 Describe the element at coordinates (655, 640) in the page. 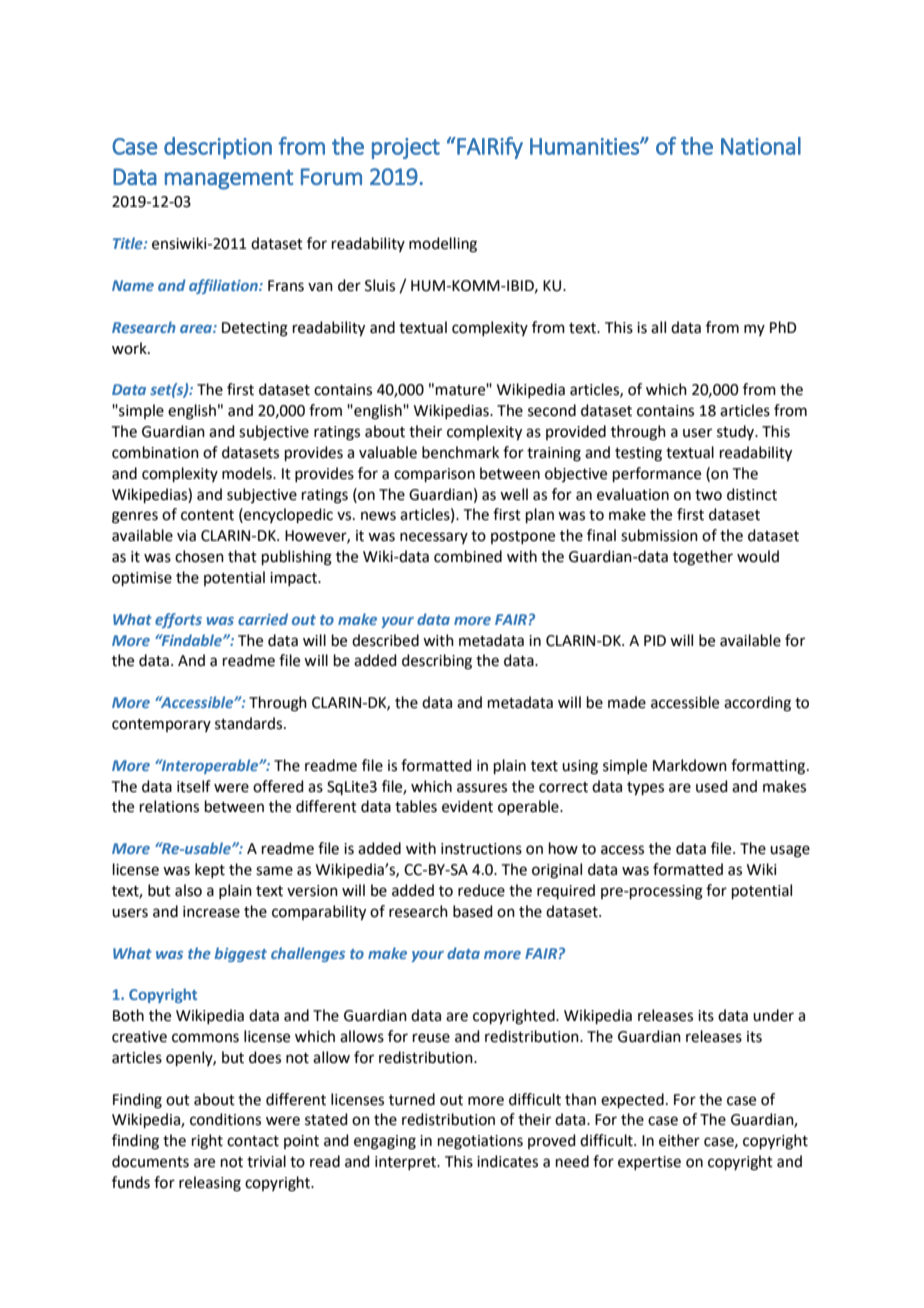

I see `PID` at that location.
